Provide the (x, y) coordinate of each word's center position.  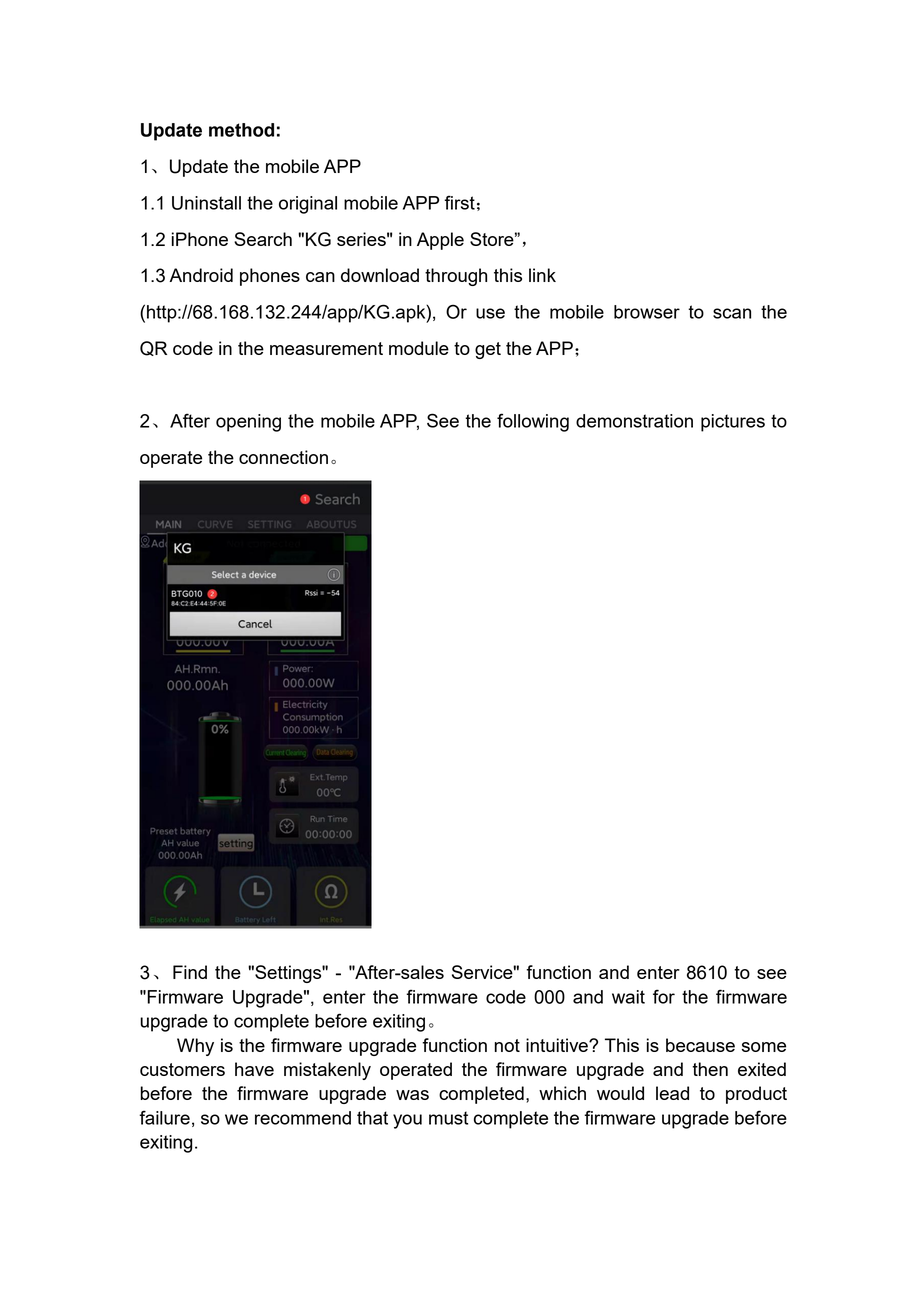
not (507, 1045)
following (533, 422)
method (241, 130)
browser (647, 312)
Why (195, 1047)
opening (248, 423)
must (448, 1118)
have (254, 1069)
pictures (733, 423)
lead (672, 1093)
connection (283, 457)
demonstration (634, 421)
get (488, 350)
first (459, 202)
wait (628, 997)
